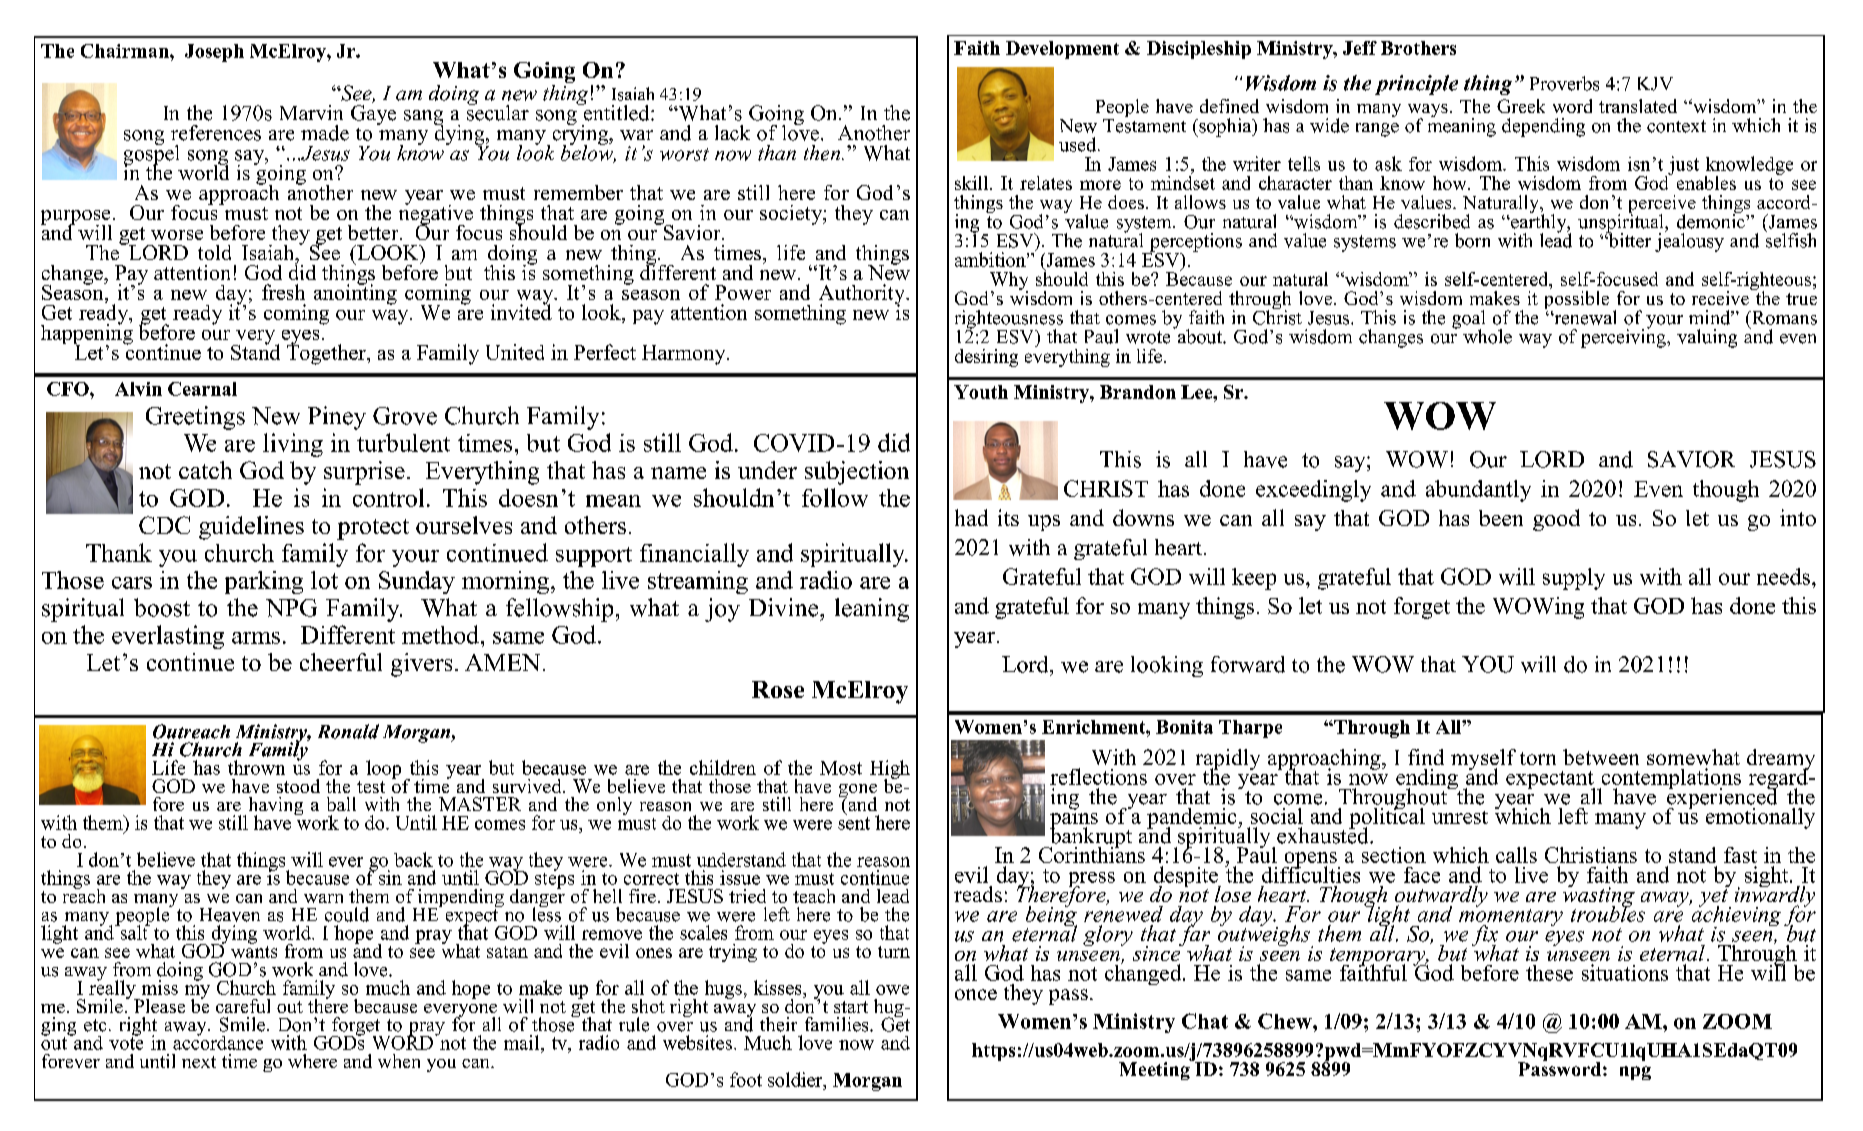 The width and height of the page is (1863, 1131). Describe the element at coordinates (1655, 84) in the page. I see `KJV` at that location.
